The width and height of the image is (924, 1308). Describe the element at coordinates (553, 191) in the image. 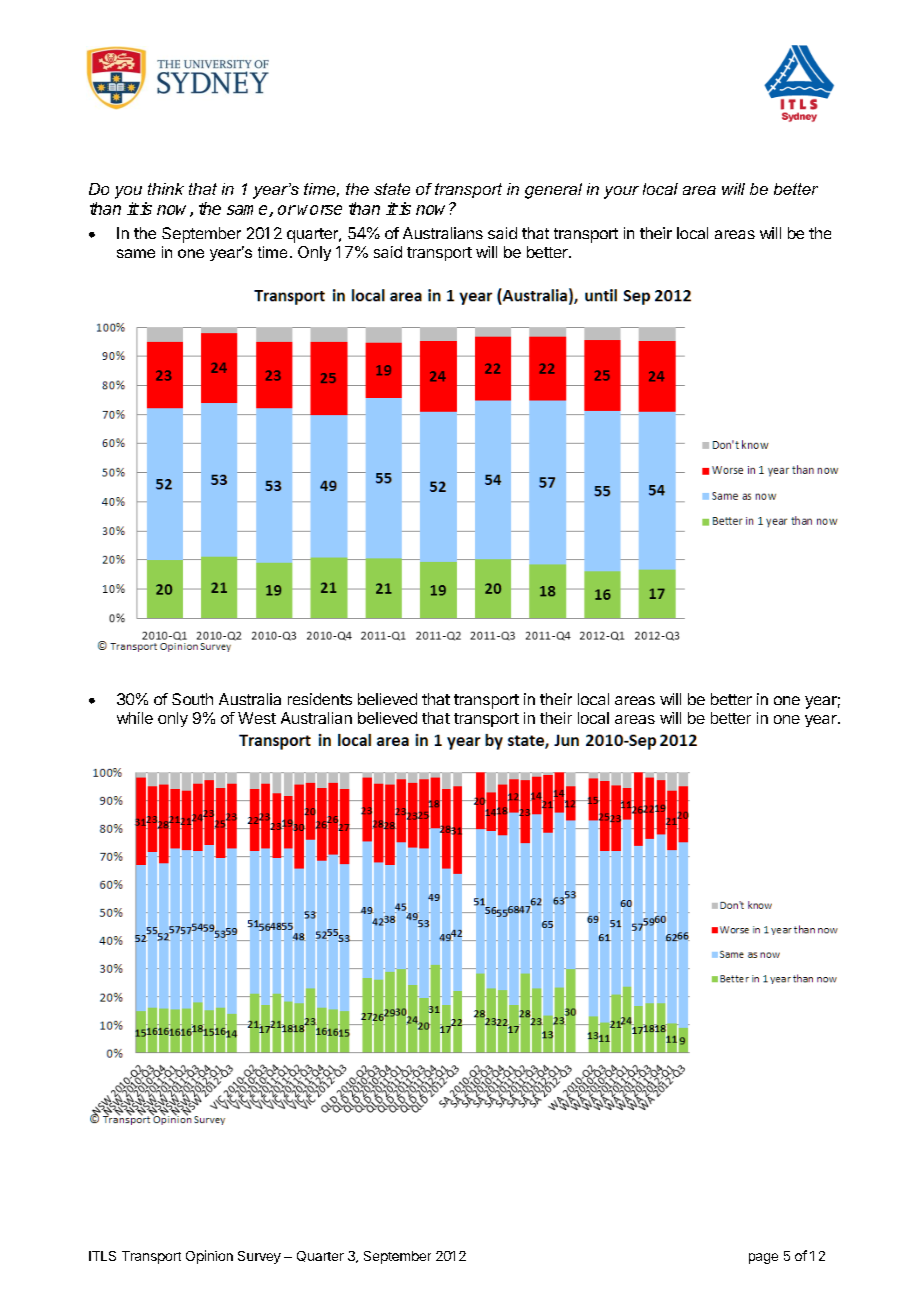

I see `general` at that location.
